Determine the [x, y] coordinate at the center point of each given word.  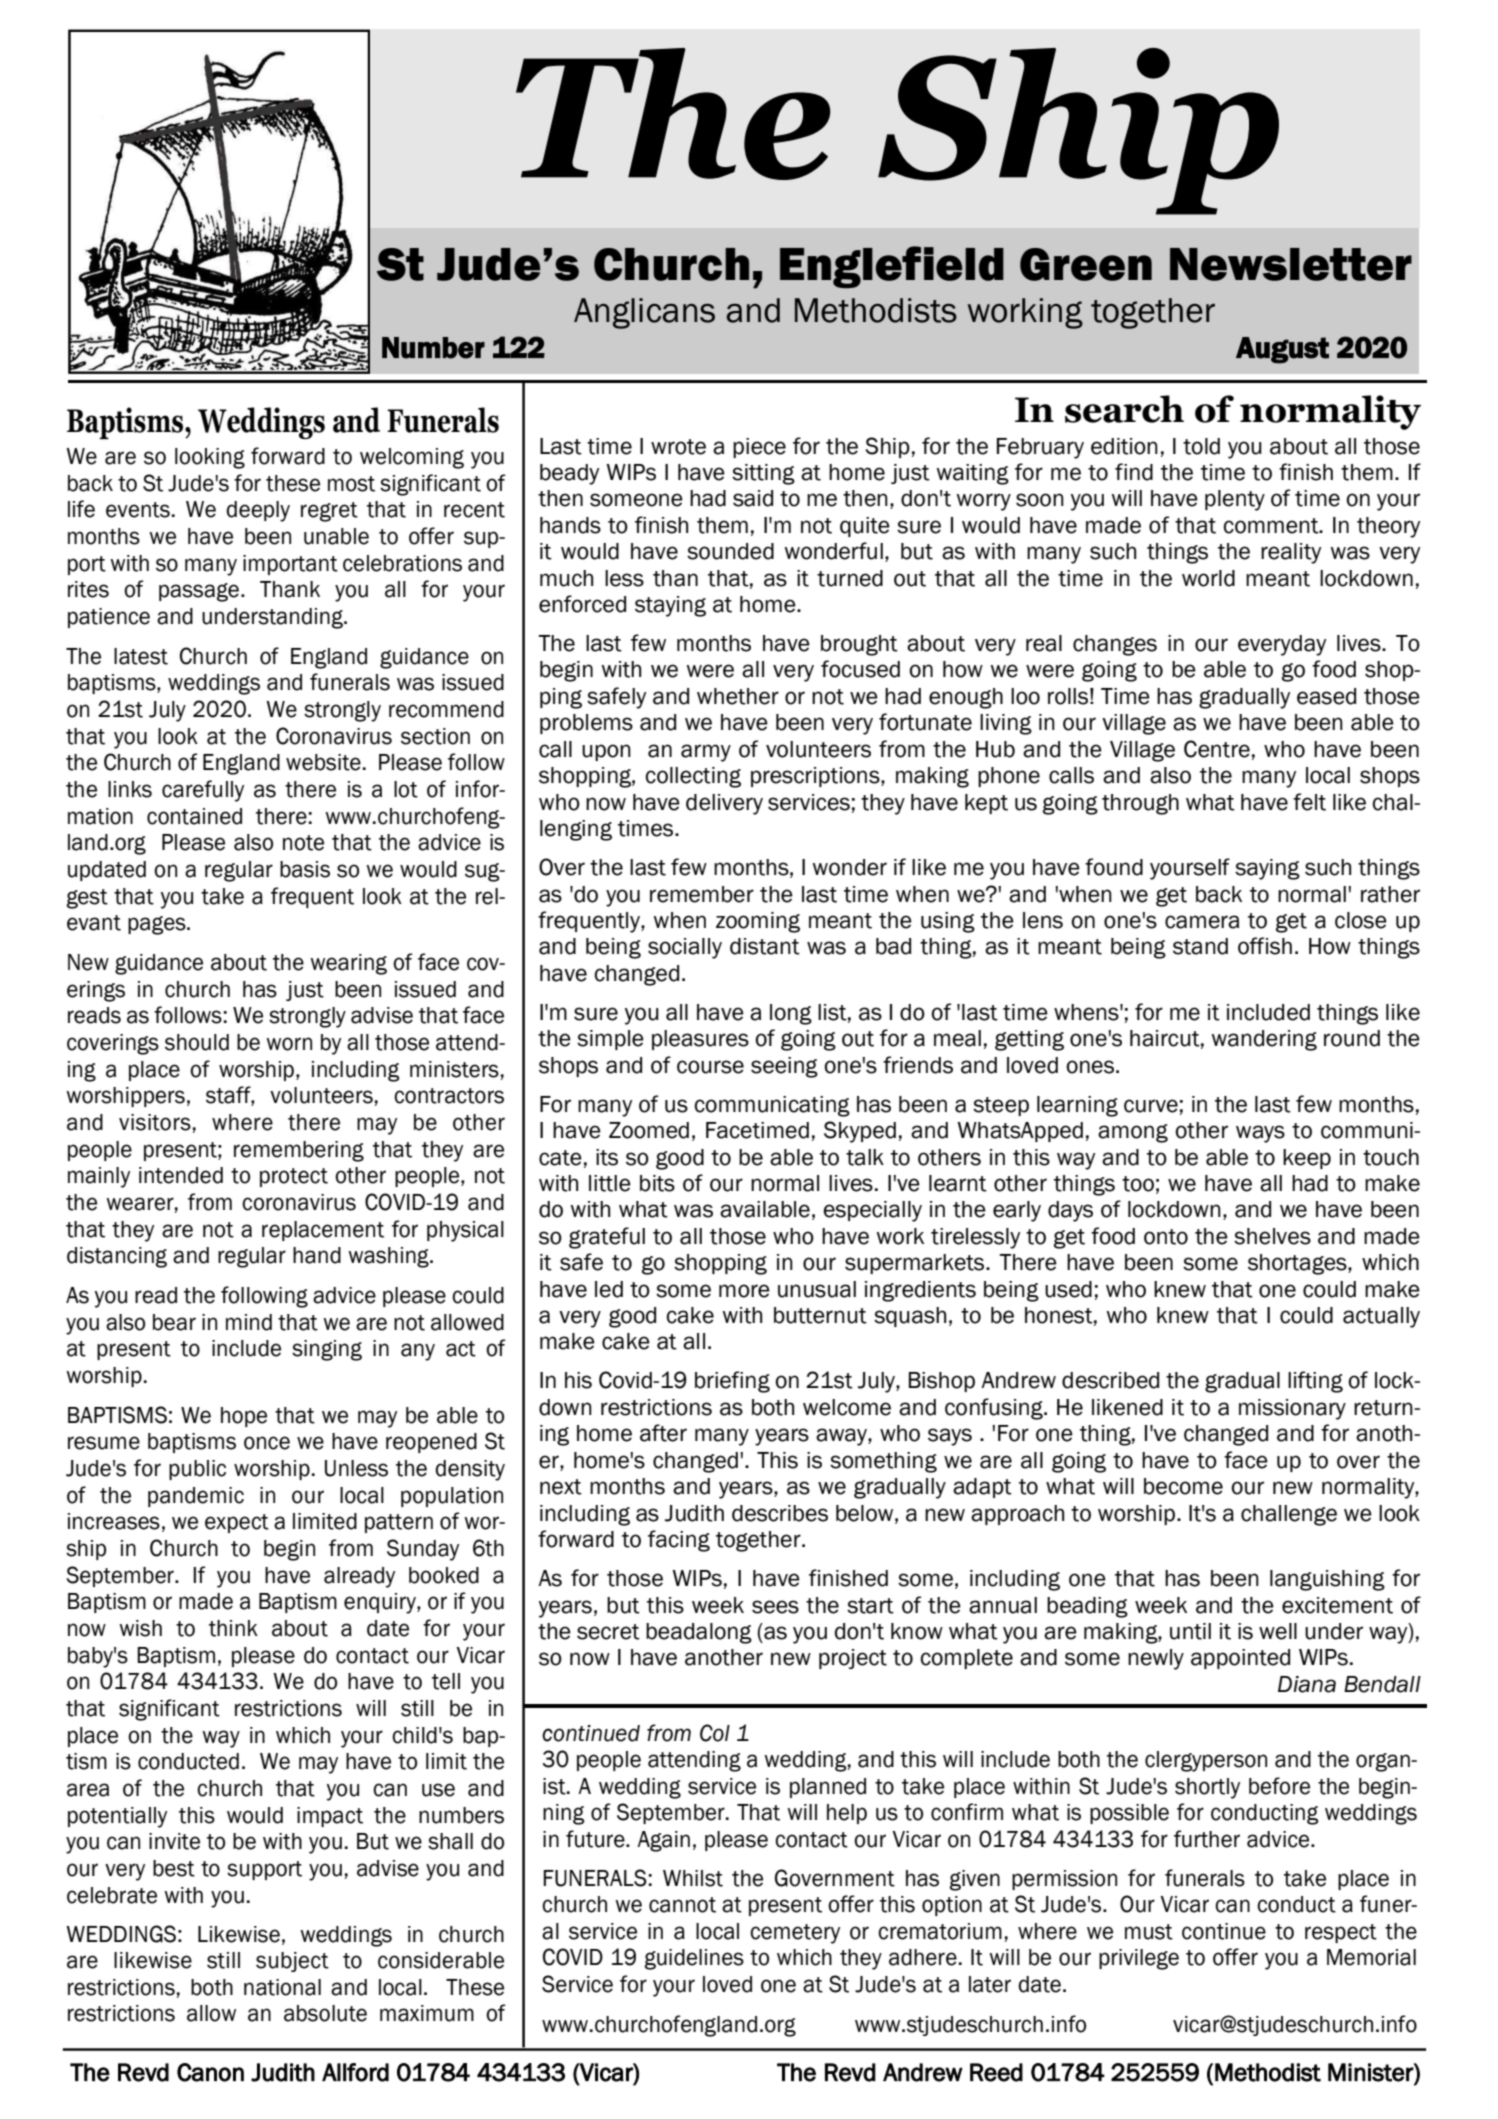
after [663, 1433]
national [282, 1987]
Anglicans [644, 313]
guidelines [694, 1959]
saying [1267, 869]
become [1183, 1486]
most [351, 484]
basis [305, 869]
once [267, 1443]
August [1282, 350]
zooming [758, 922]
